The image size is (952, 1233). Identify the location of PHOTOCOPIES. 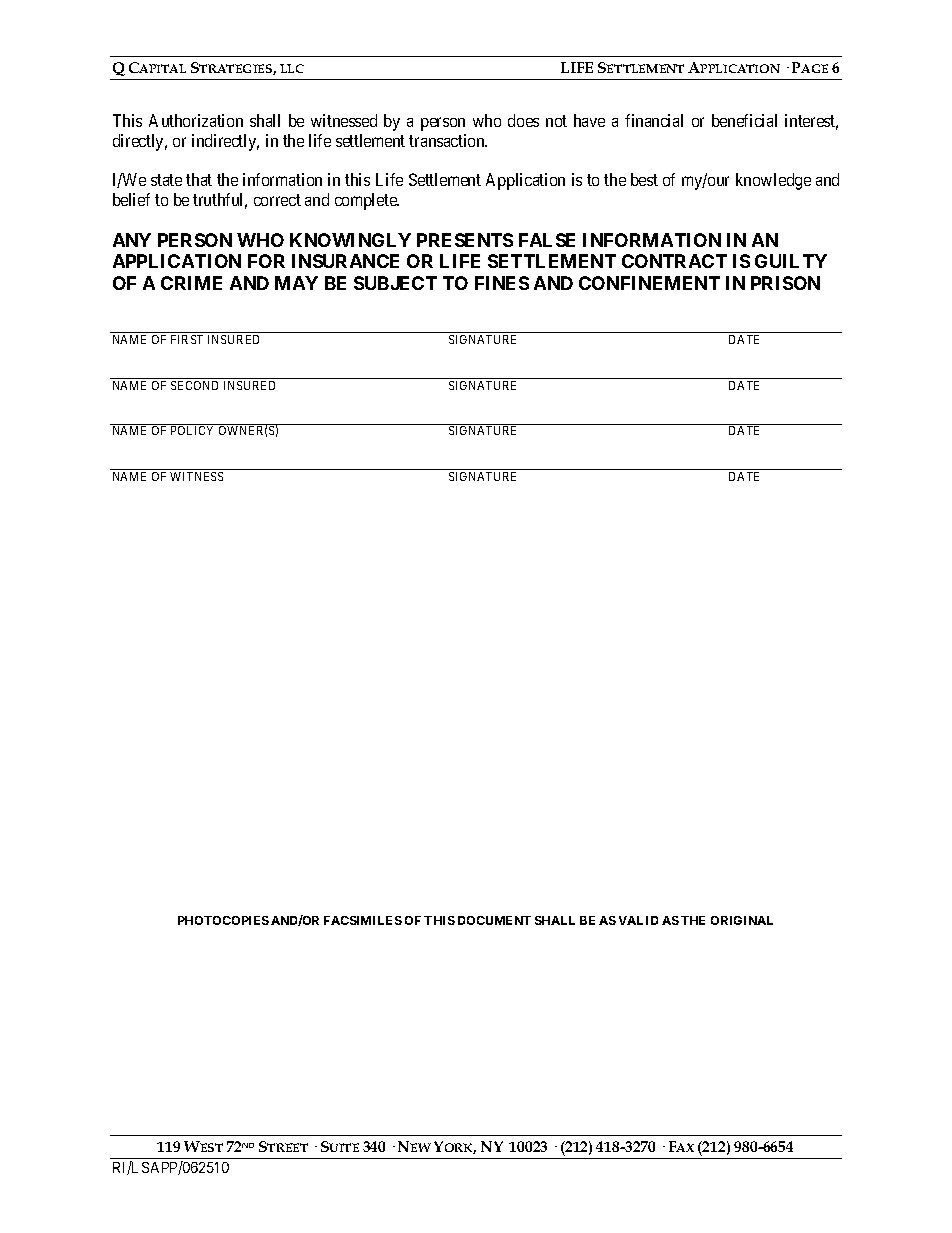
(223, 920).
